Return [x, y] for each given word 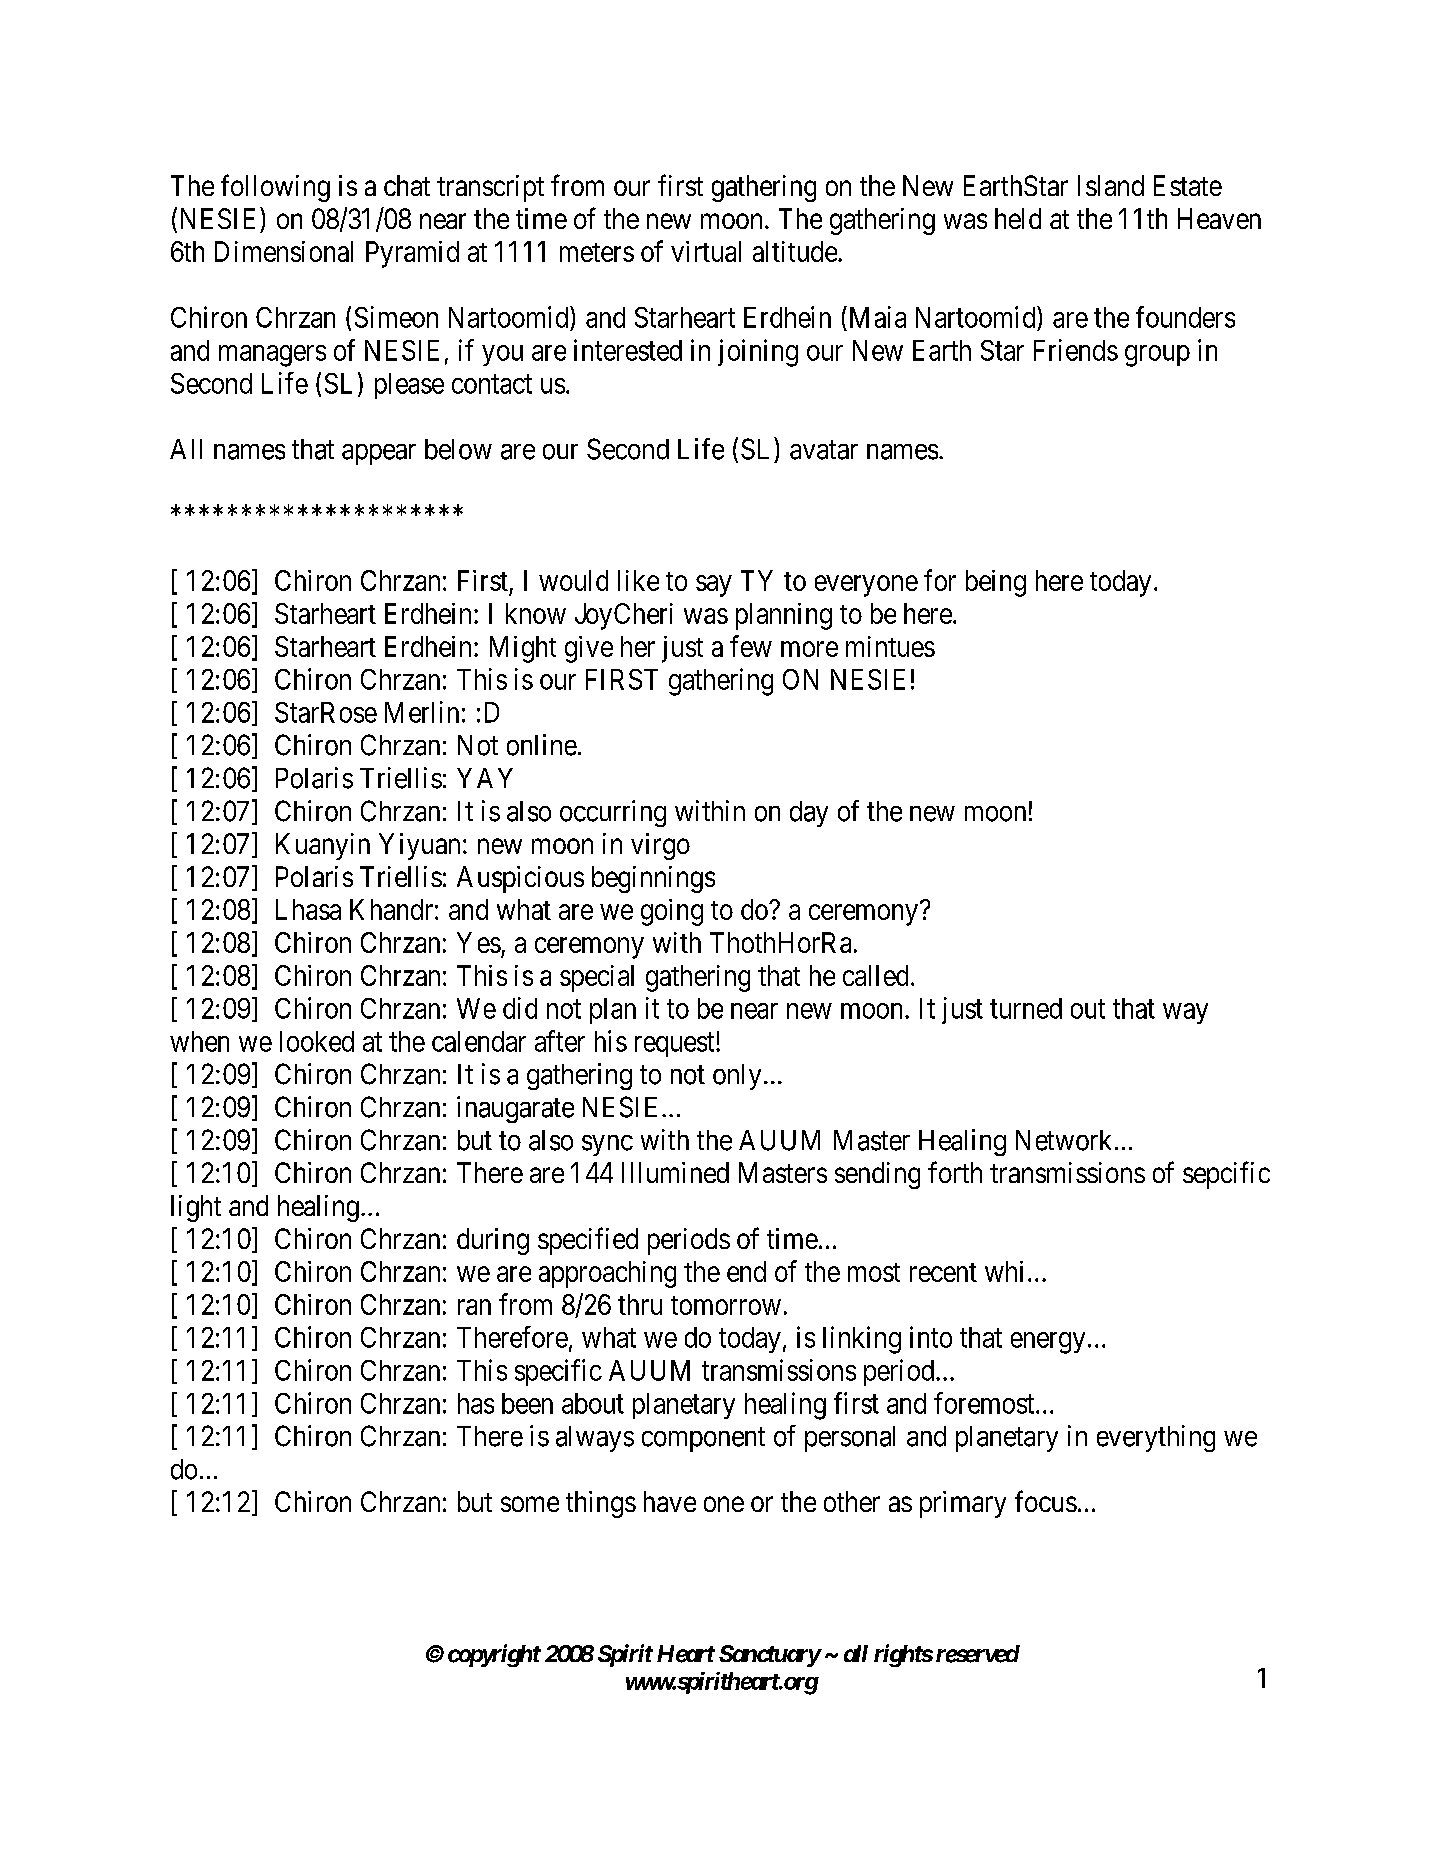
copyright [494, 1655]
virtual [706, 251]
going [672, 912]
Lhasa [308, 909]
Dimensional [284, 251]
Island [1111, 185]
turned [1026, 1008]
